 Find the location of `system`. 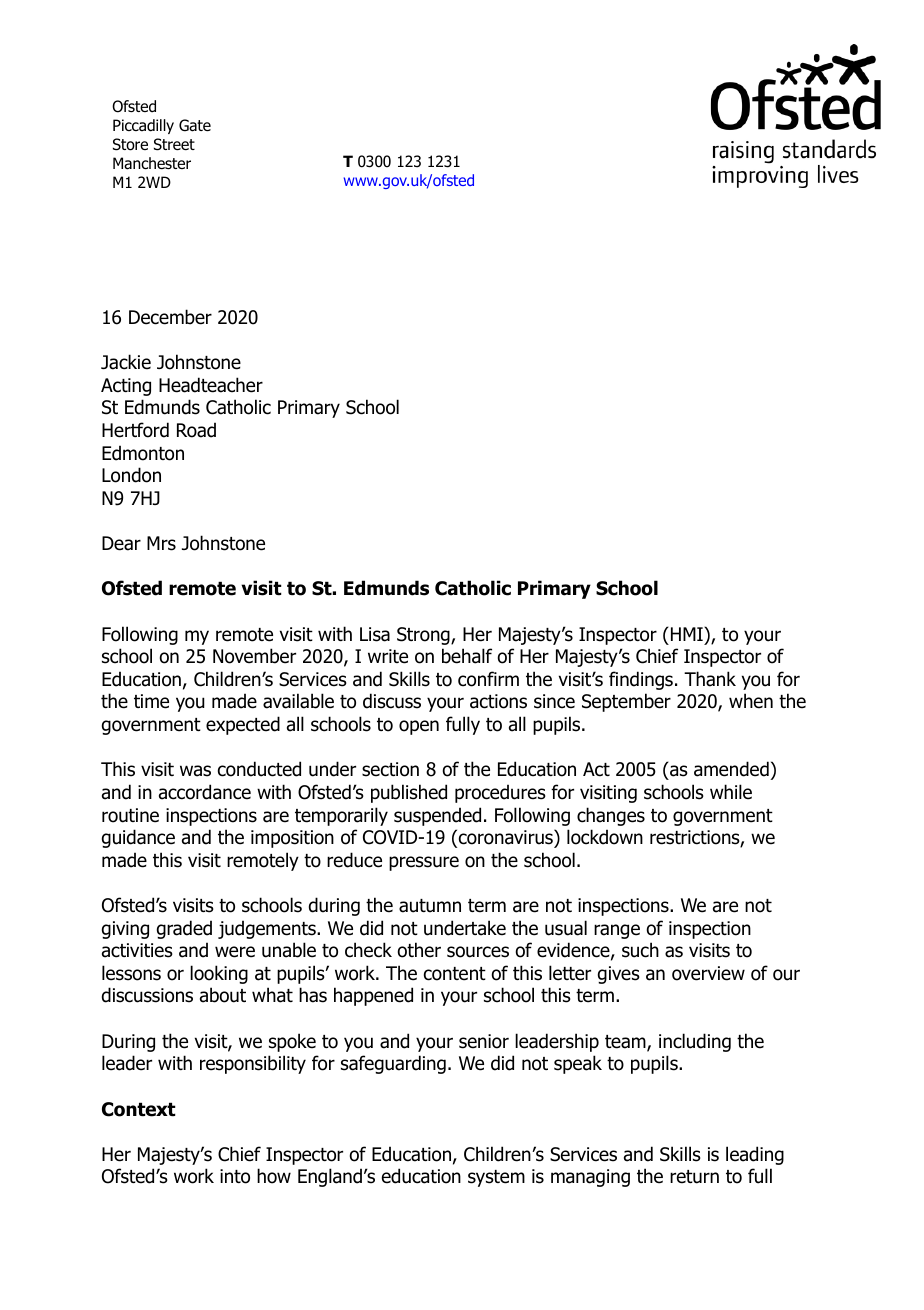

system is located at coordinates (496, 1178).
